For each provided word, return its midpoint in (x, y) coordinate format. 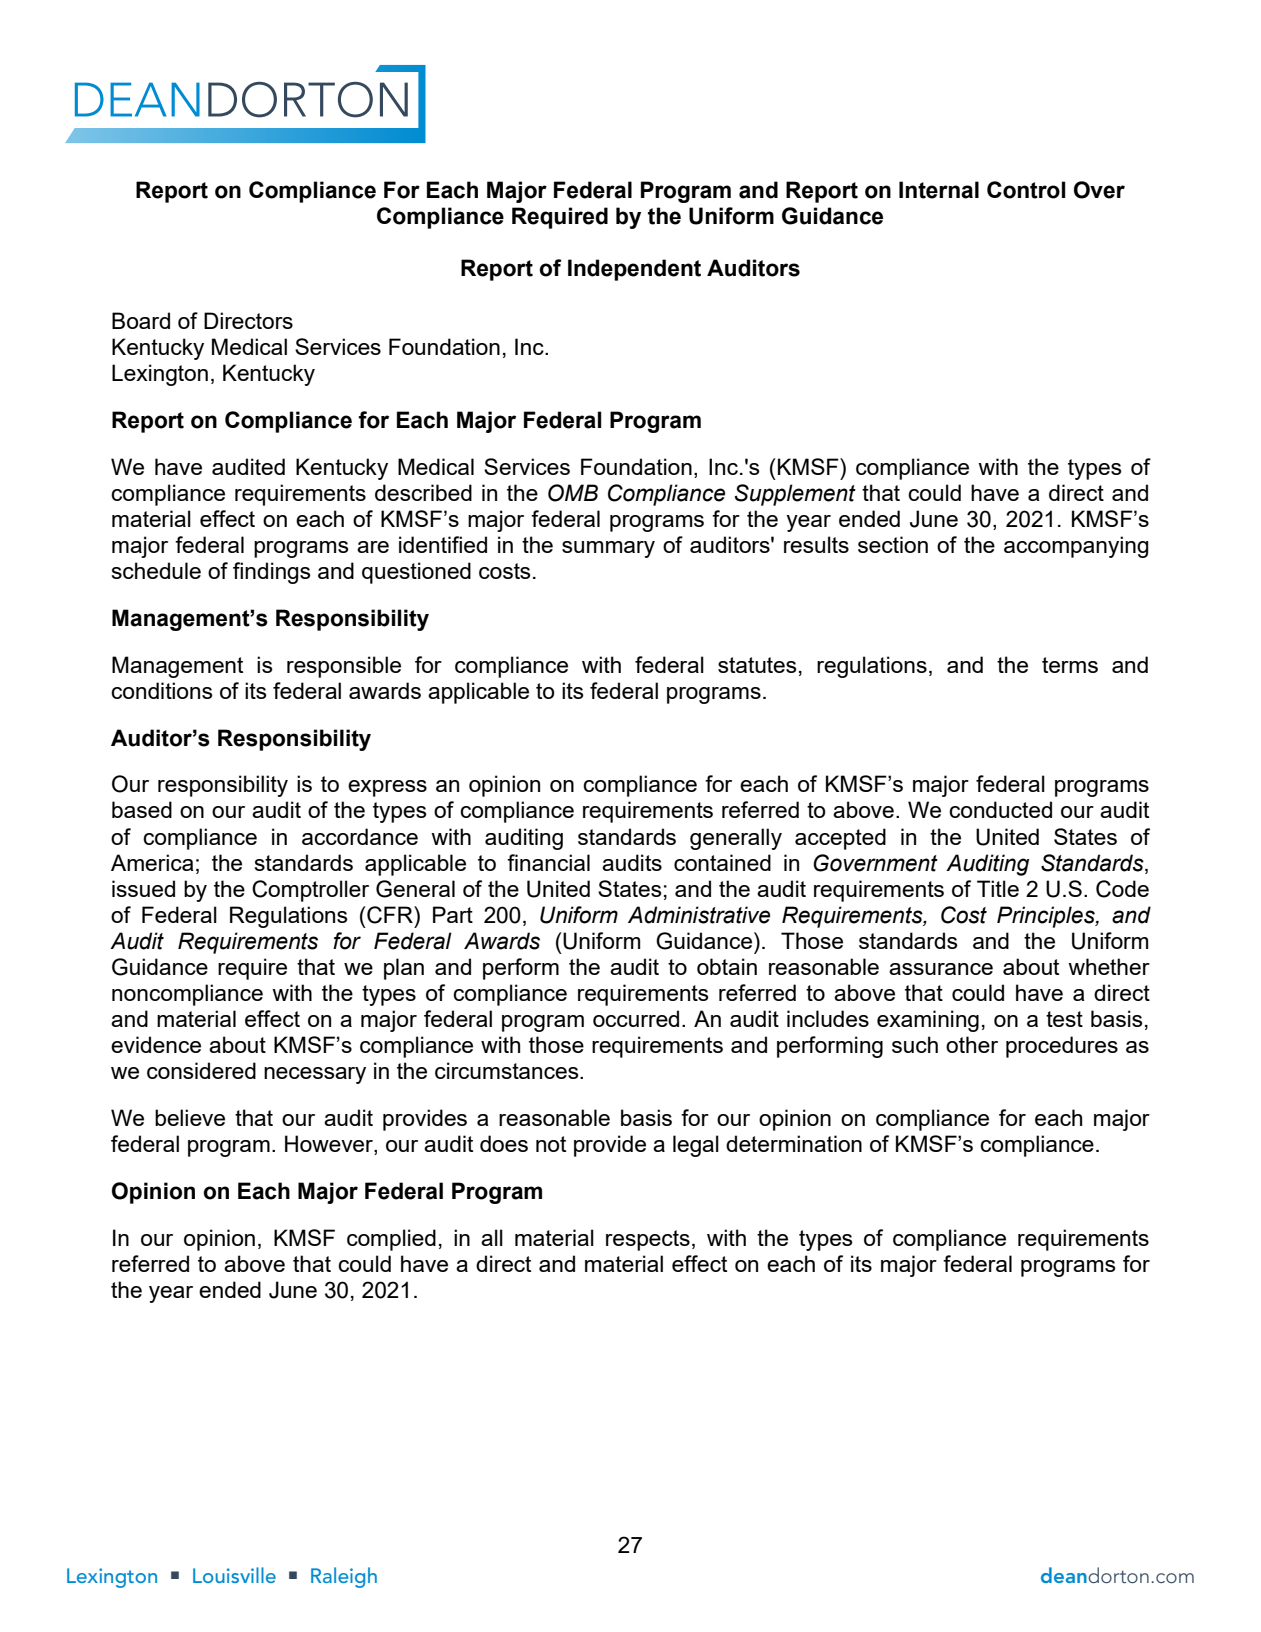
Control (1026, 190)
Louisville (234, 1575)
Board (141, 320)
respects (648, 1240)
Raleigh (344, 1577)
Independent (634, 270)
